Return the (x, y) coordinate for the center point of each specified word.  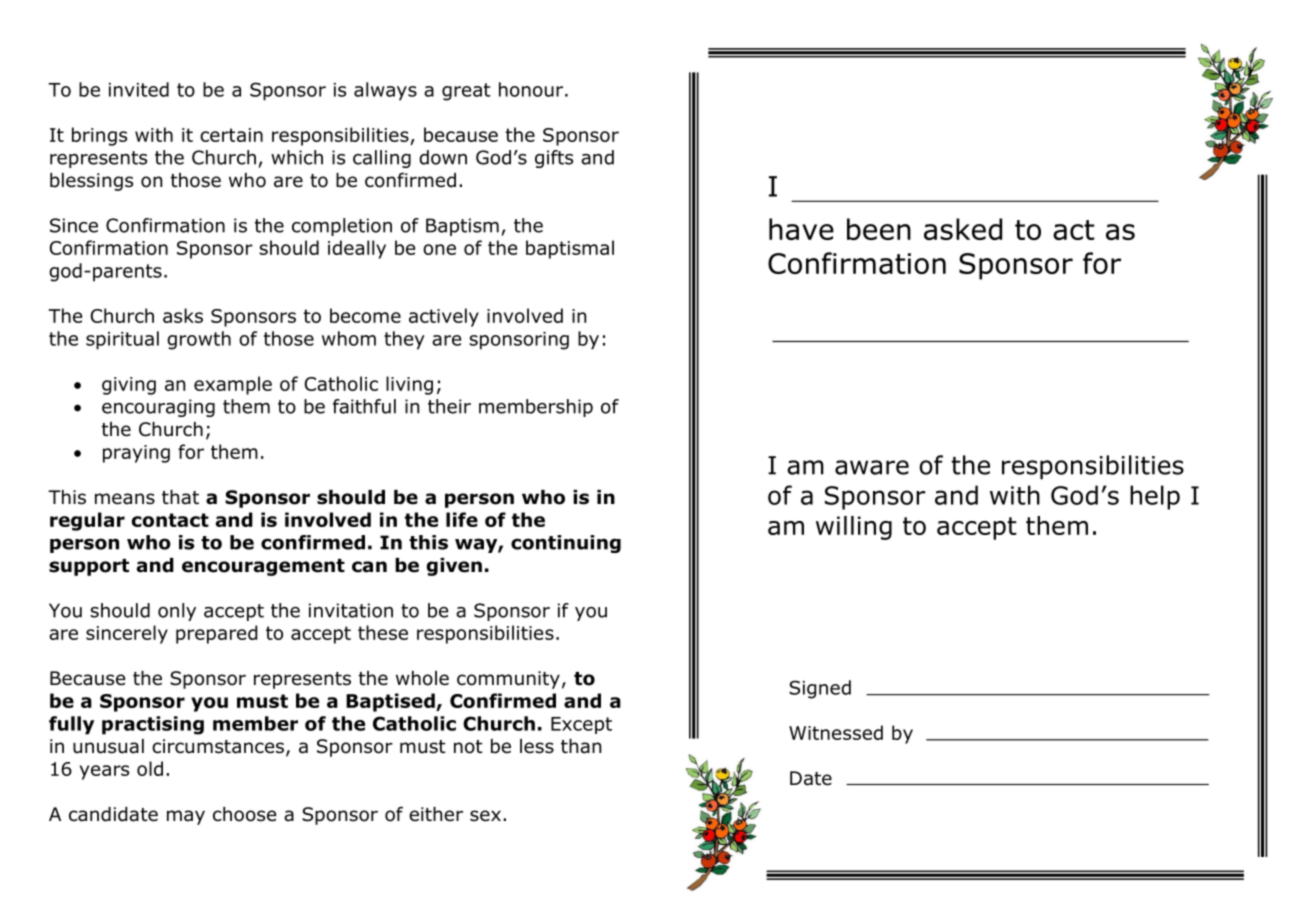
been (879, 229)
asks (183, 315)
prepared (216, 634)
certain (231, 135)
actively (444, 317)
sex (485, 816)
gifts (554, 159)
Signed (820, 689)
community (508, 680)
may (186, 817)
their (449, 406)
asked (963, 229)
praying (136, 454)
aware (872, 467)
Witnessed (836, 732)
